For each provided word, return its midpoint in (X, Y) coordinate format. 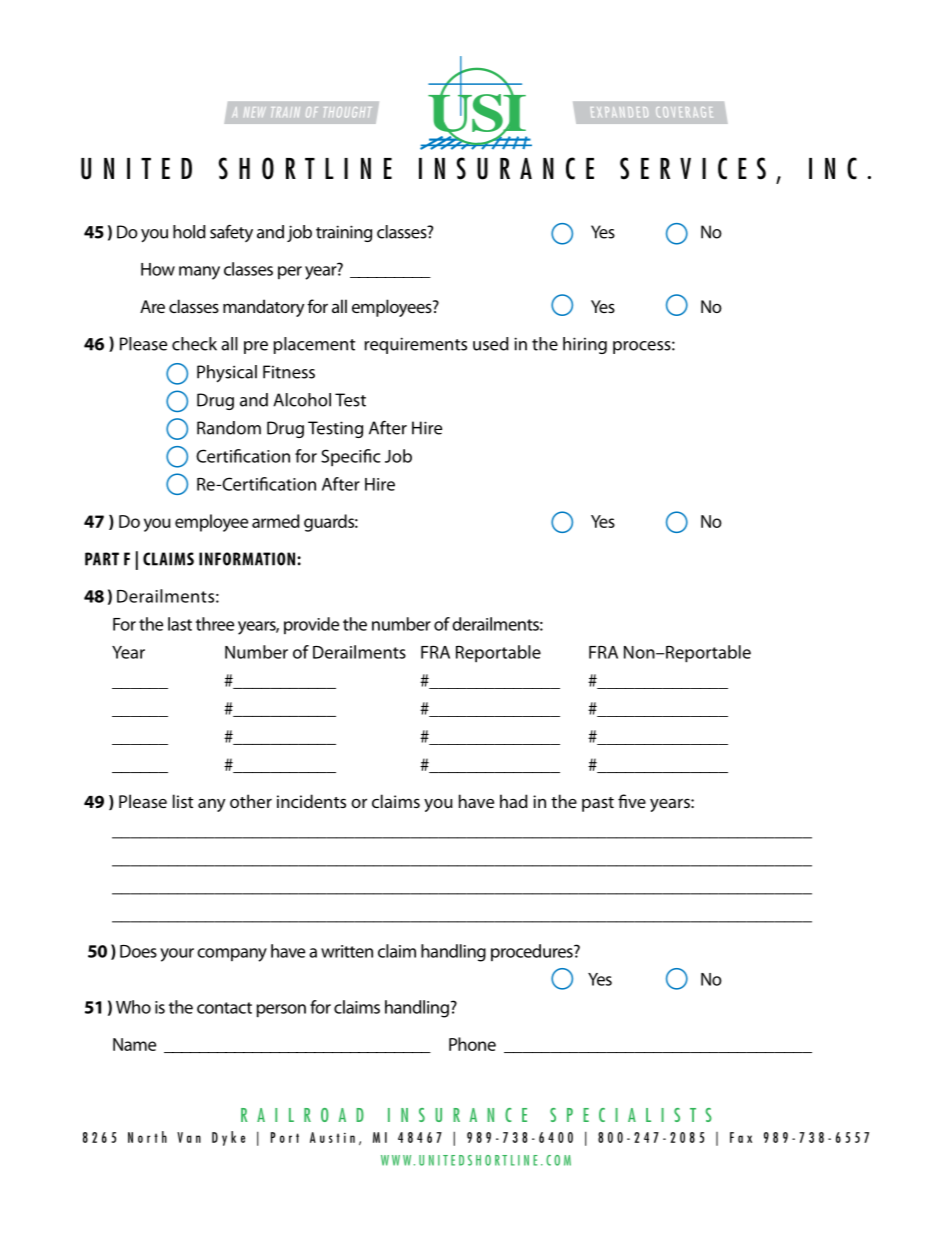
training (344, 233)
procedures (533, 952)
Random (229, 428)
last (180, 624)
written (347, 951)
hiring (585, 345)
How (158, 269)
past (598, 804)
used (491, 344)
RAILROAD (302, 1115)
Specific (350, 458)
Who (133, 1007)
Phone (472, 1044)
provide (311, 625)
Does (138, 951)
